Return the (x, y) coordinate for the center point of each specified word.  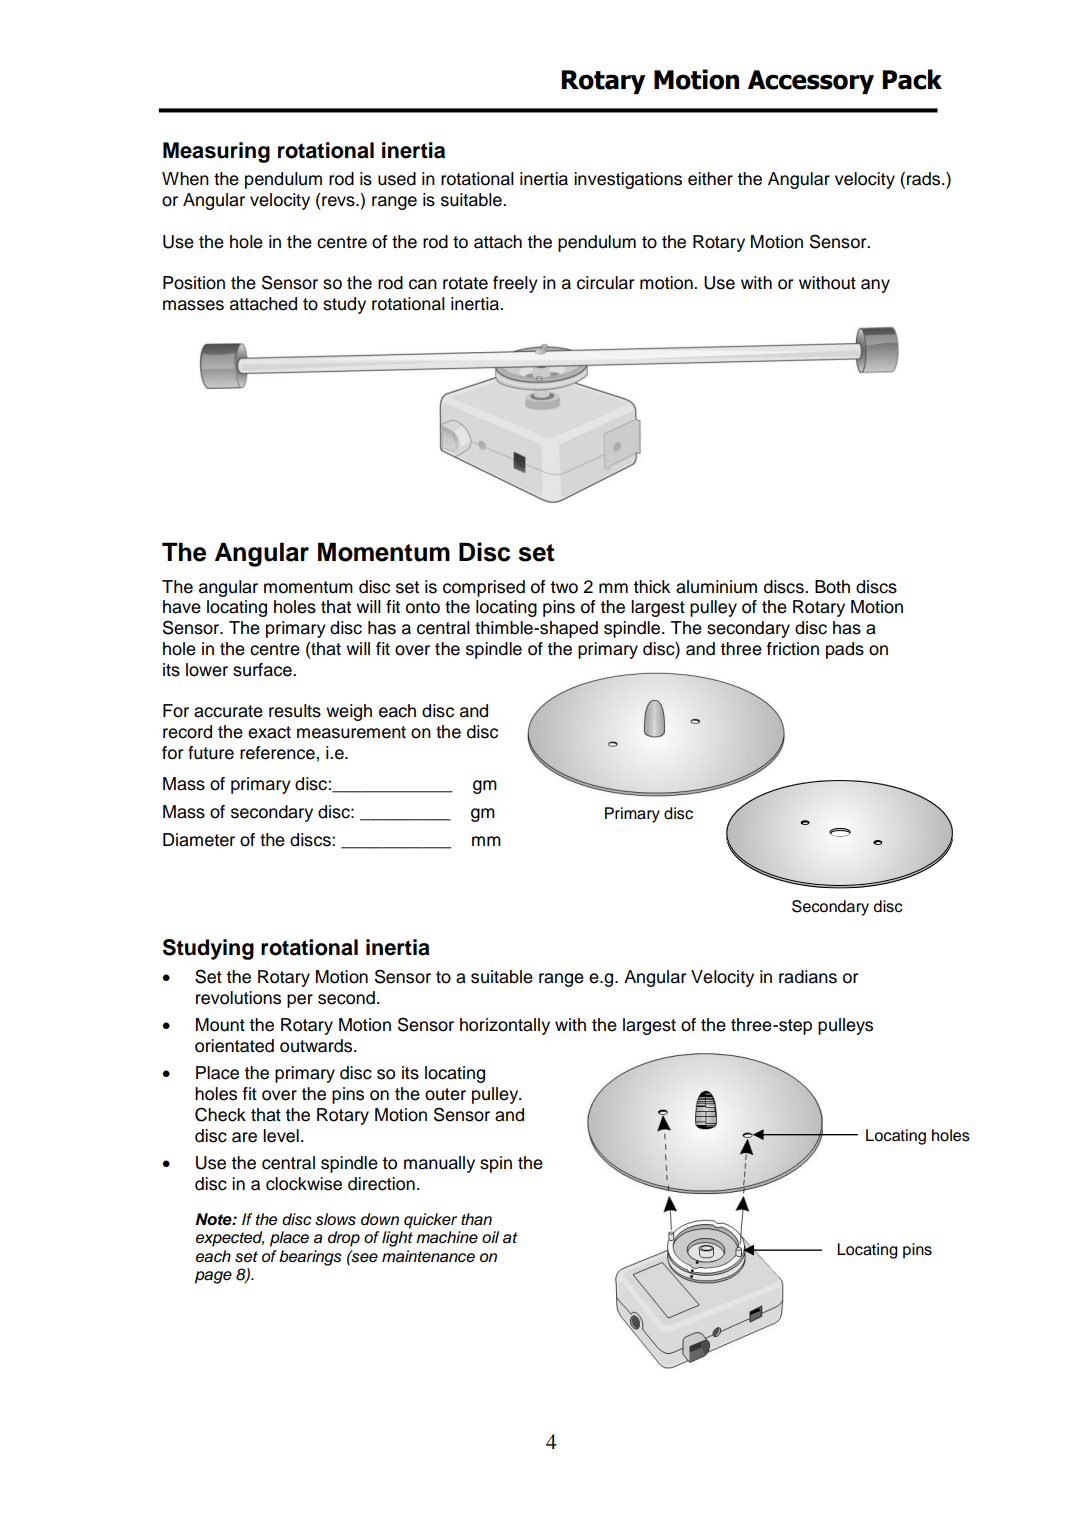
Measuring (216, 152)
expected (230, 1239)
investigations (628, 180)
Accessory (811, 82)
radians (808, 977)
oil (490, 1237)
